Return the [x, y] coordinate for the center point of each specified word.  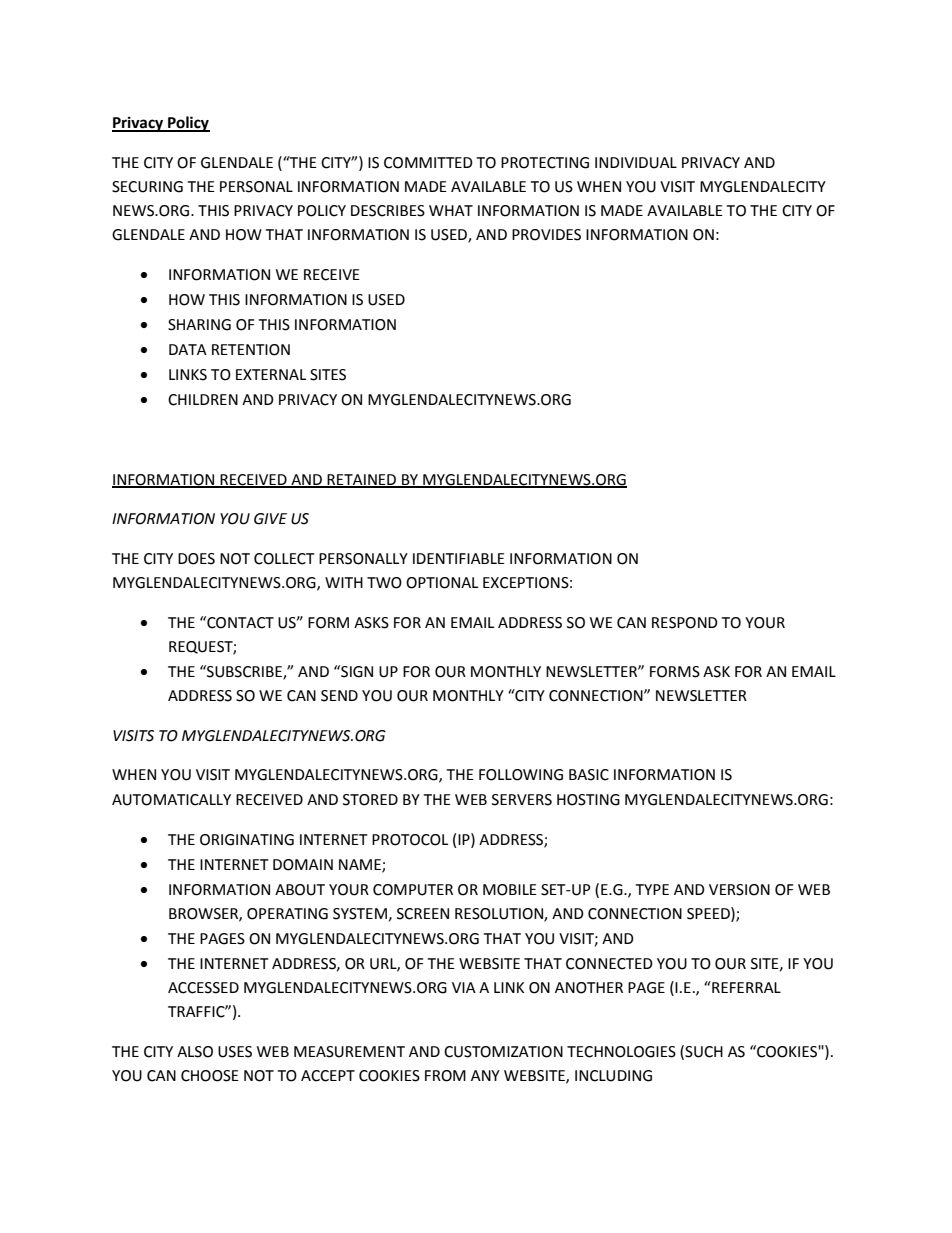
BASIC [589, 775]
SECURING [147, 187]
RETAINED [362, 480]
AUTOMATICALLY [171, 800]
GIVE [270, 519]
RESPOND [685, 623]
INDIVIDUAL [636, 163]
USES [235, 1052]
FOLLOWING [521, 775]
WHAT [451, 210]
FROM [445, 1076]
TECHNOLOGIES [621, 1052]
